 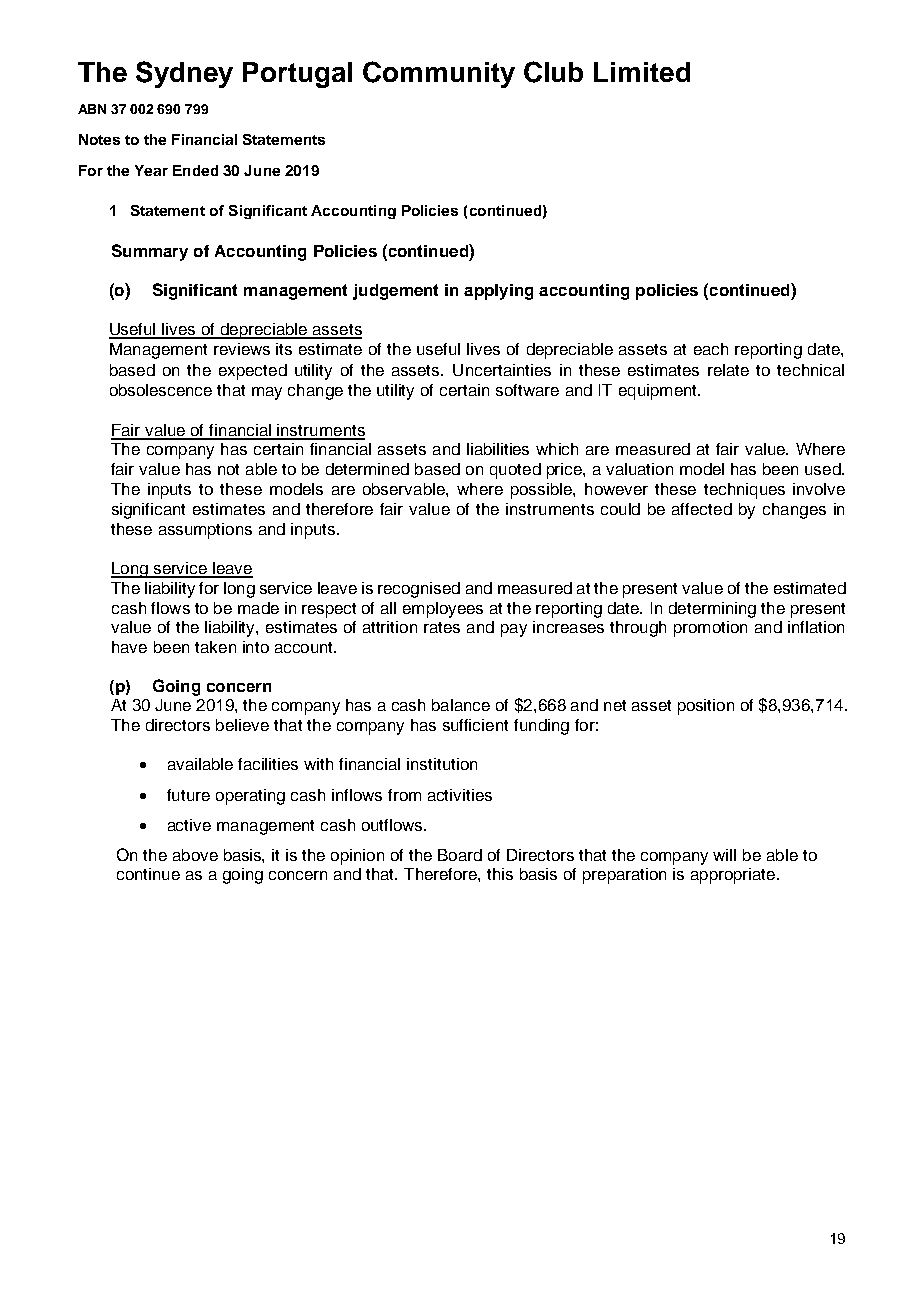 What do you see at coordinates (461, 705) in the page?
I see `balance` at bounding box center [461, 705].
